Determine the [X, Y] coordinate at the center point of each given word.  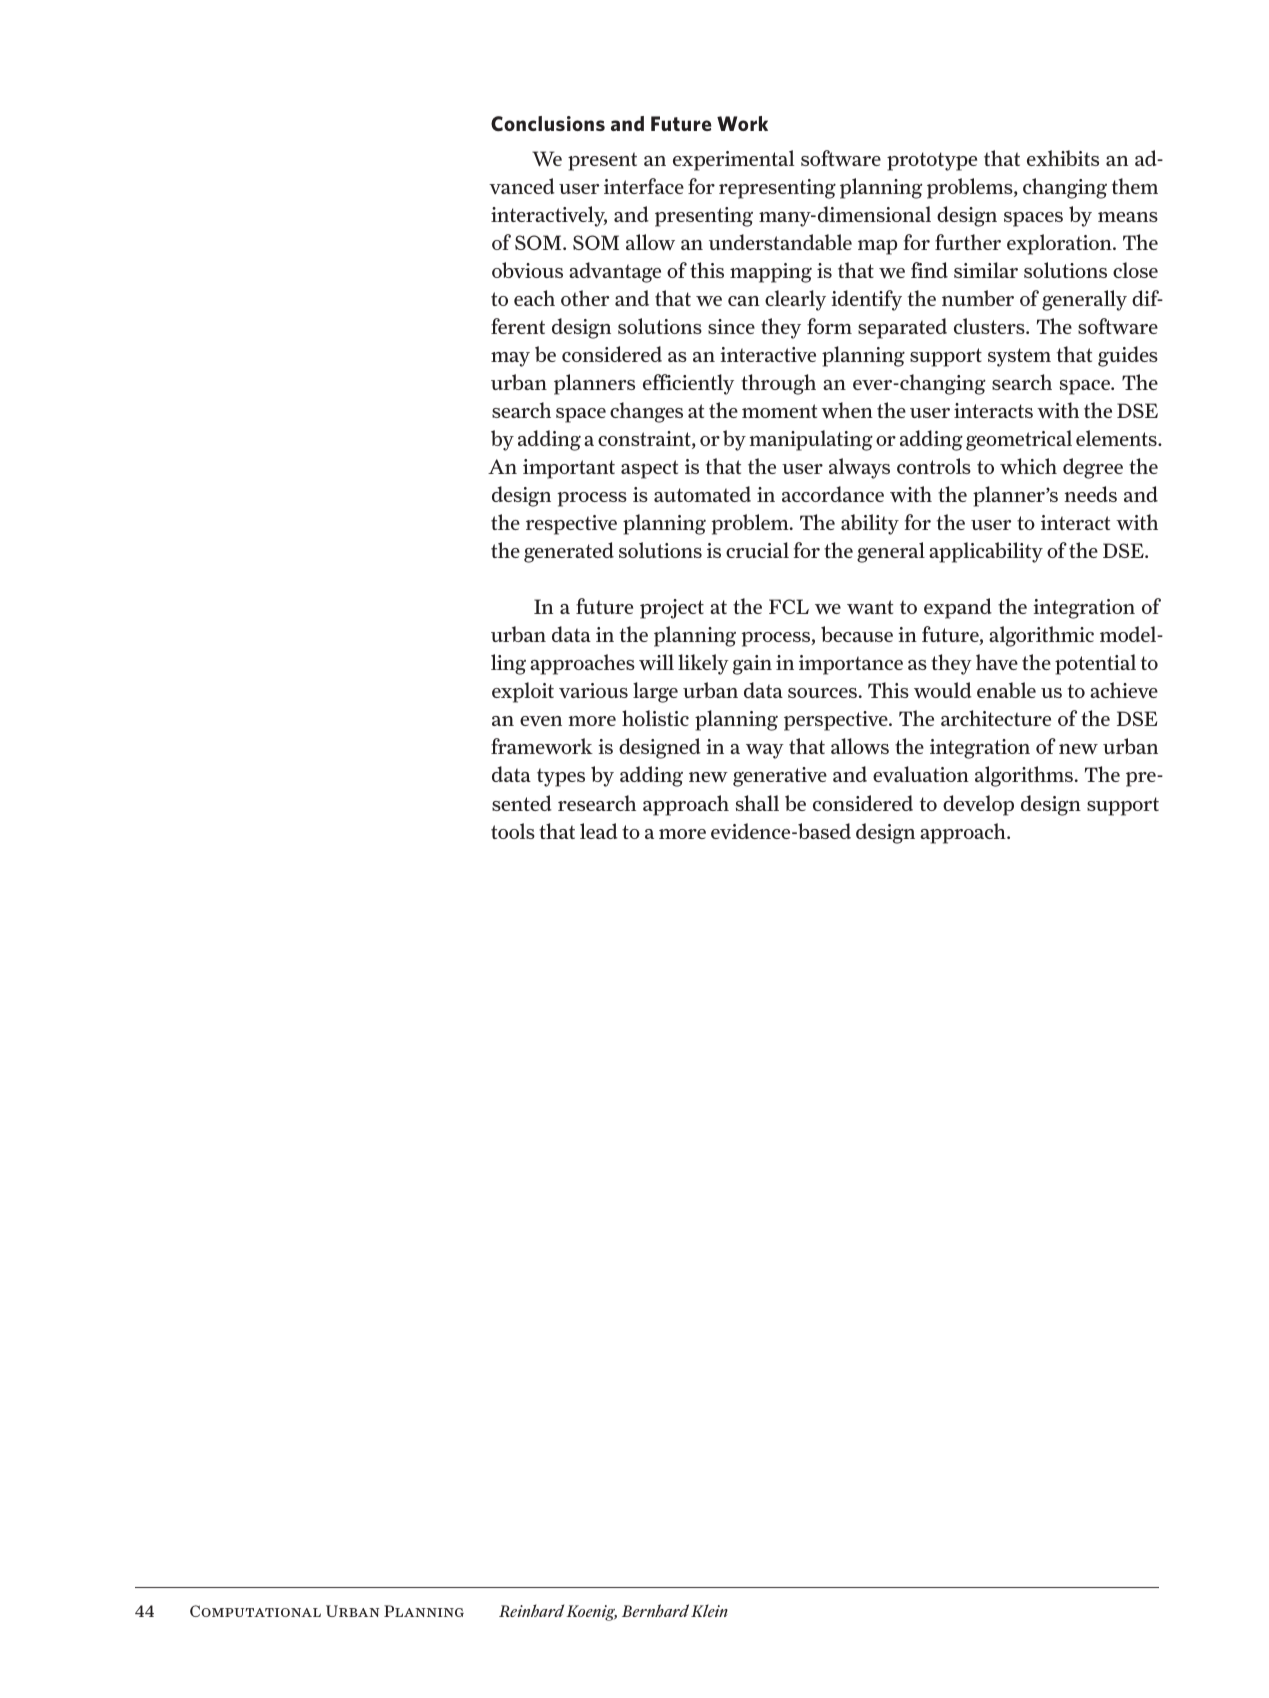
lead [598, 831]
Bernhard [655, 1610]
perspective [837, 721]
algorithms [1024, 776]
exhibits [1063, 158]
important [569, 469]
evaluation [921, 774]
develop [978, 805]
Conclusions [548, 124]
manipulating [811, 440]
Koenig [591, 1613]
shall [757, 803]
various [593, 690]
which [1028, 466]
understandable [780, 242]
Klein [709, 1610]
